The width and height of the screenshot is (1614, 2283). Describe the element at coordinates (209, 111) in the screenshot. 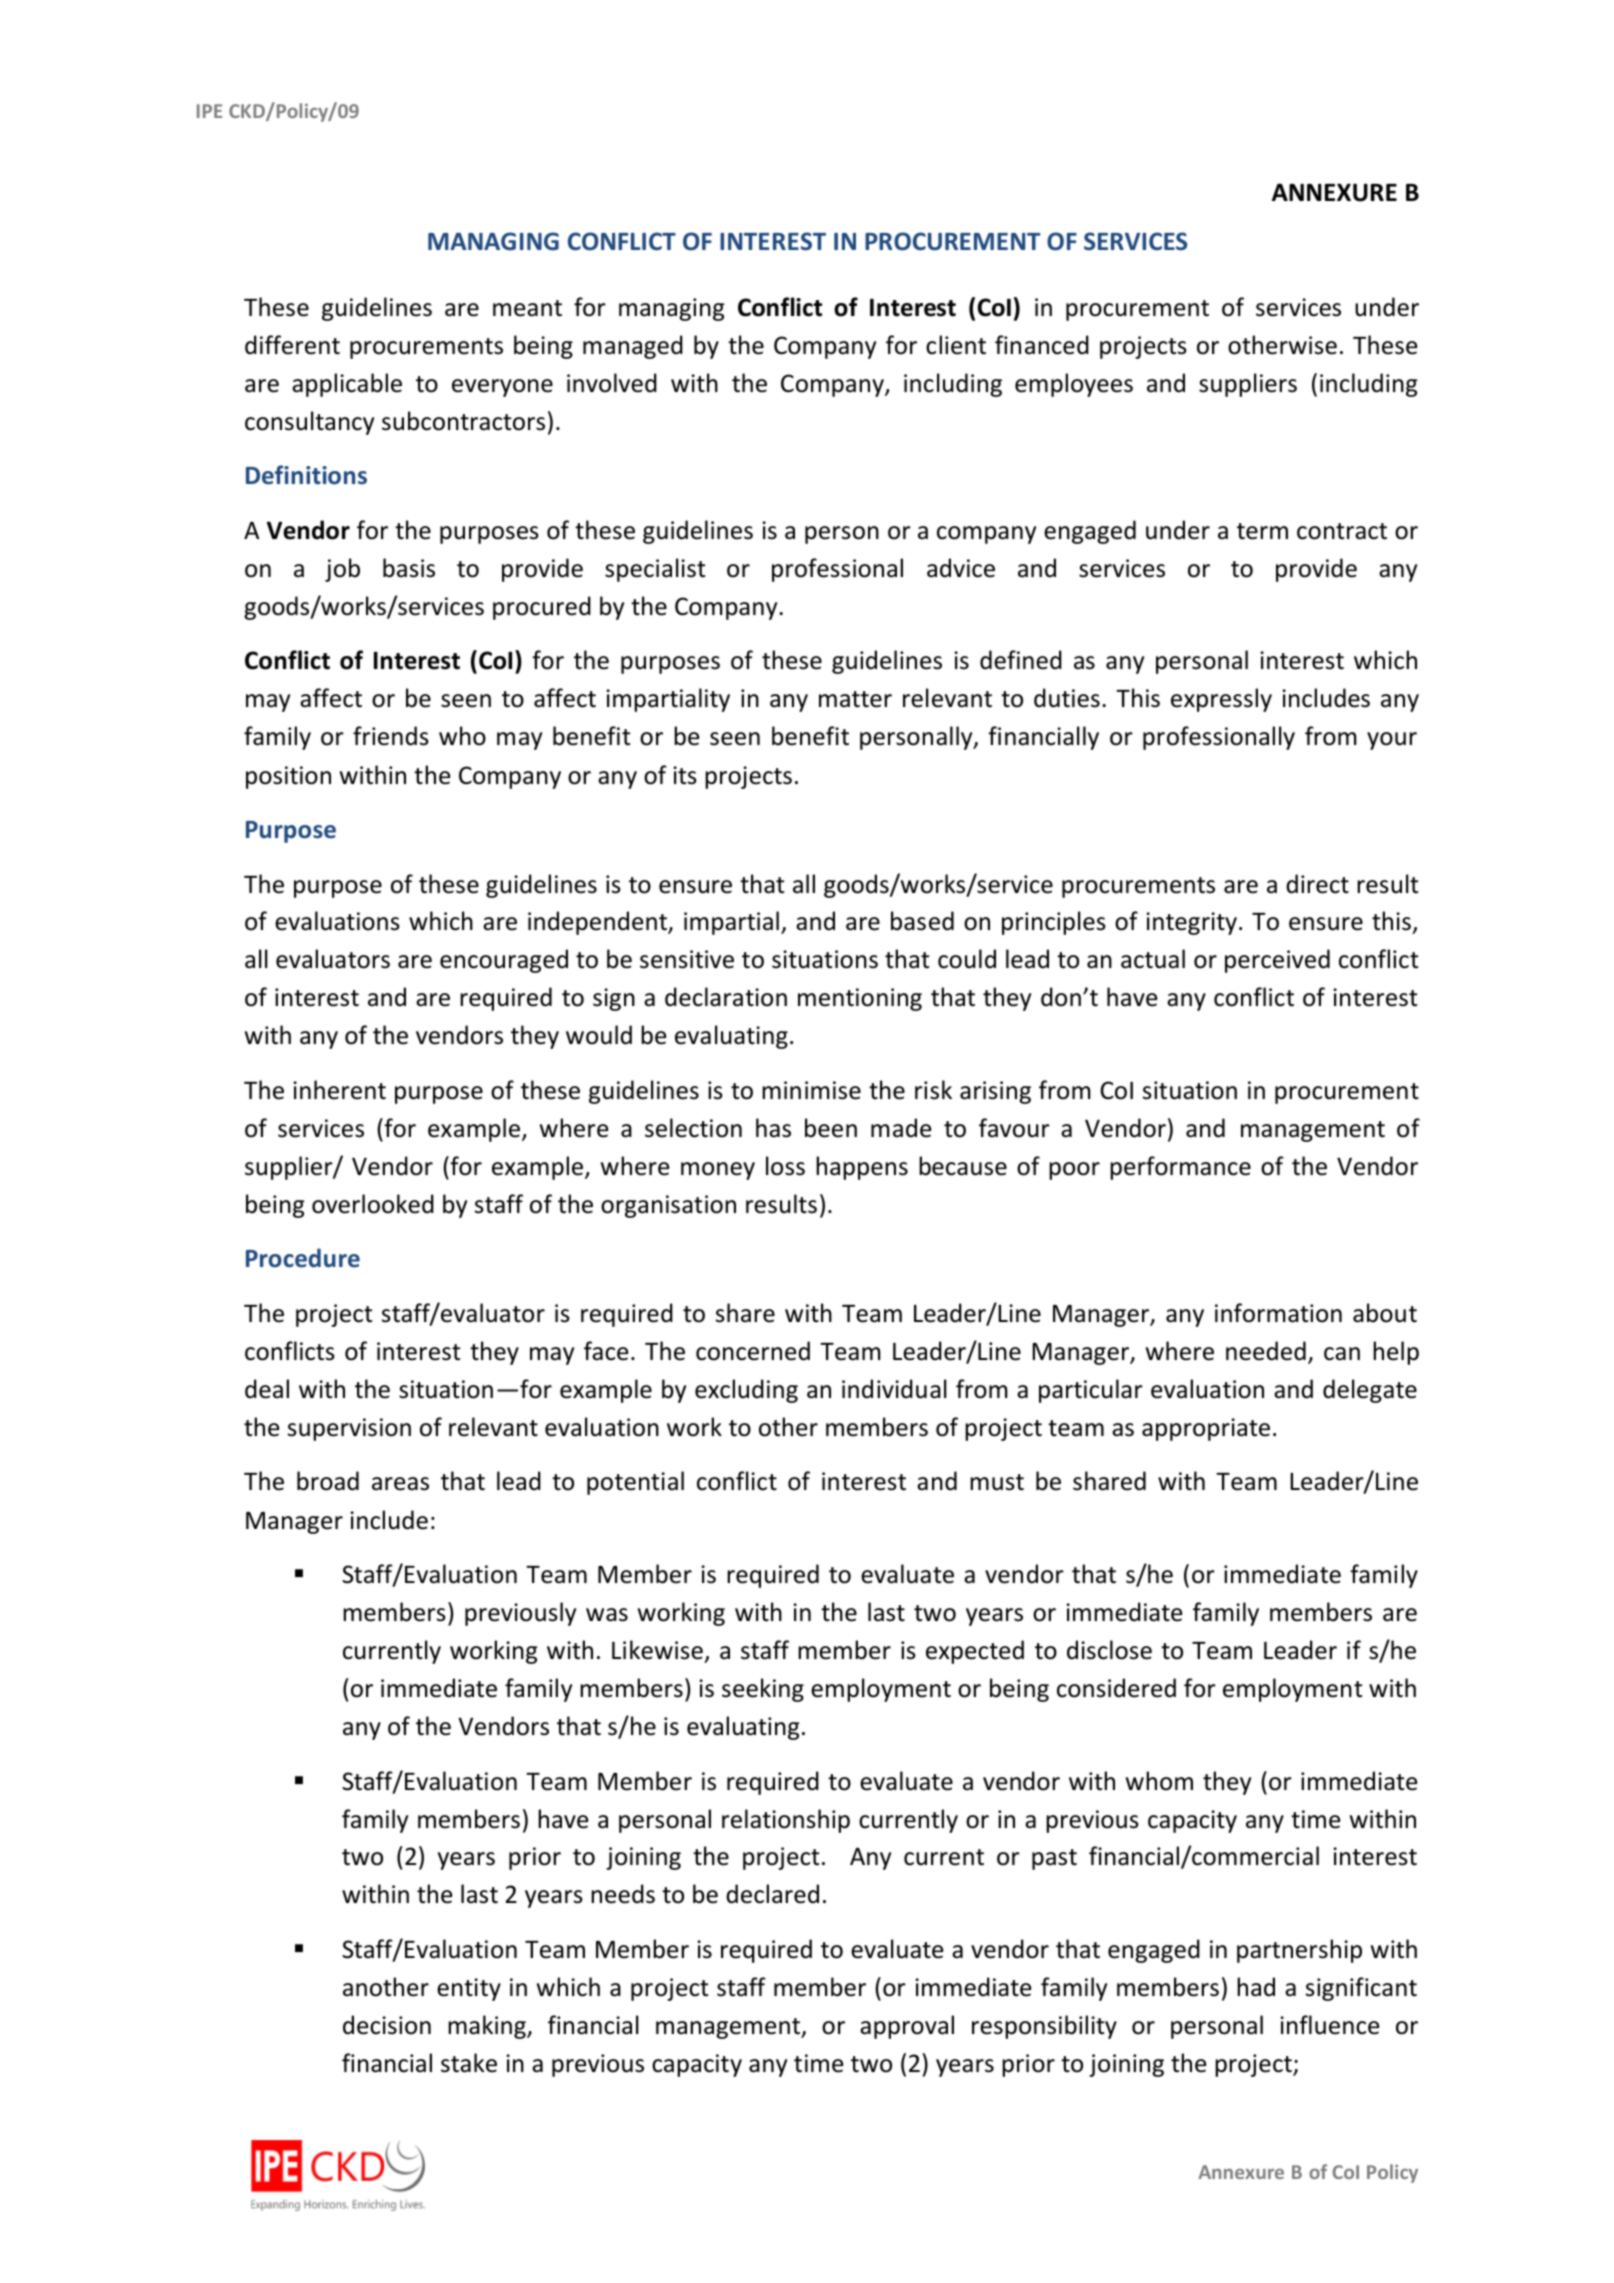

I see `IPE` at that location.
